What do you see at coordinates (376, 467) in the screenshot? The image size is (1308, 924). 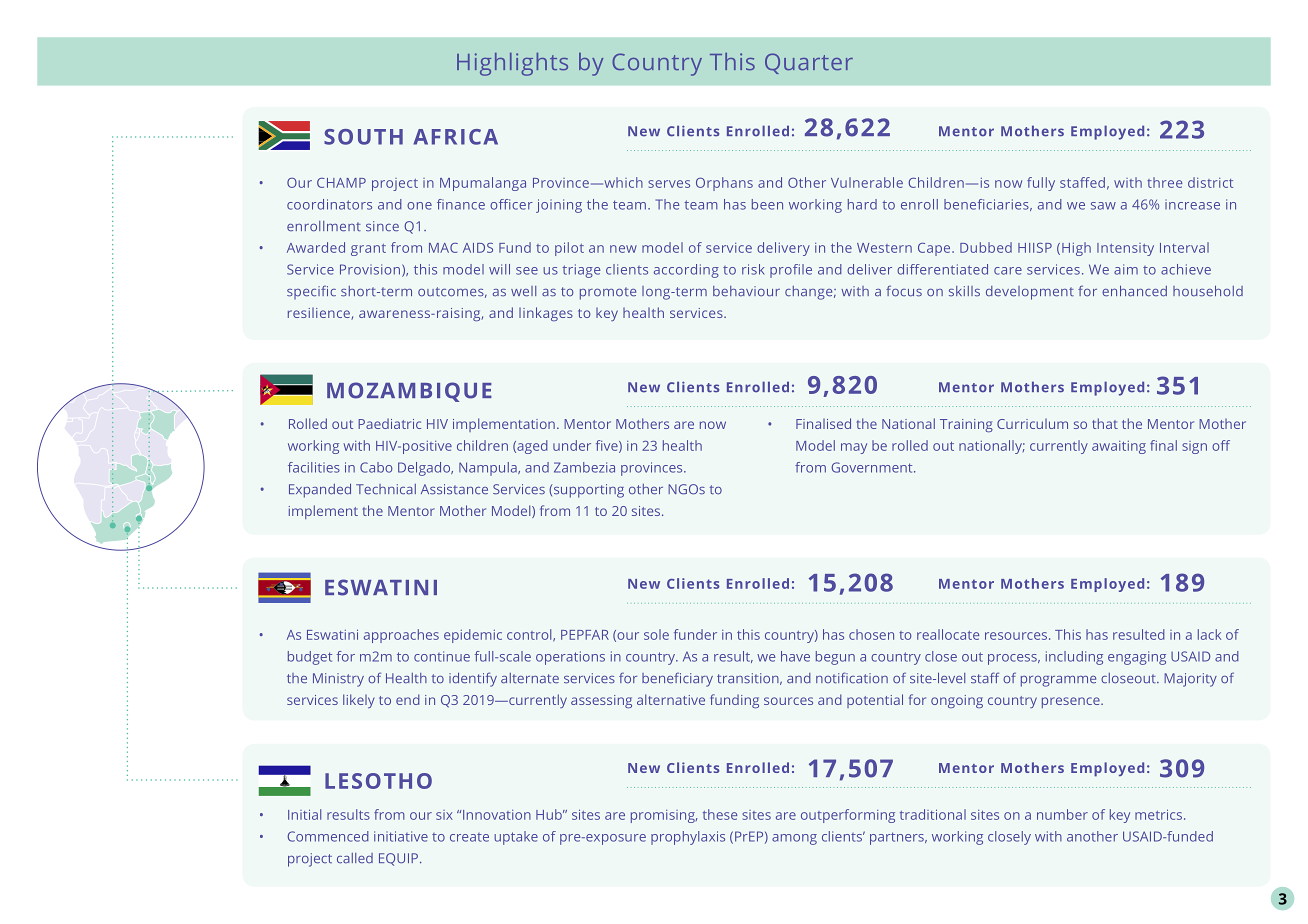 I see `Cabo` at bounding box center [376, 467].
